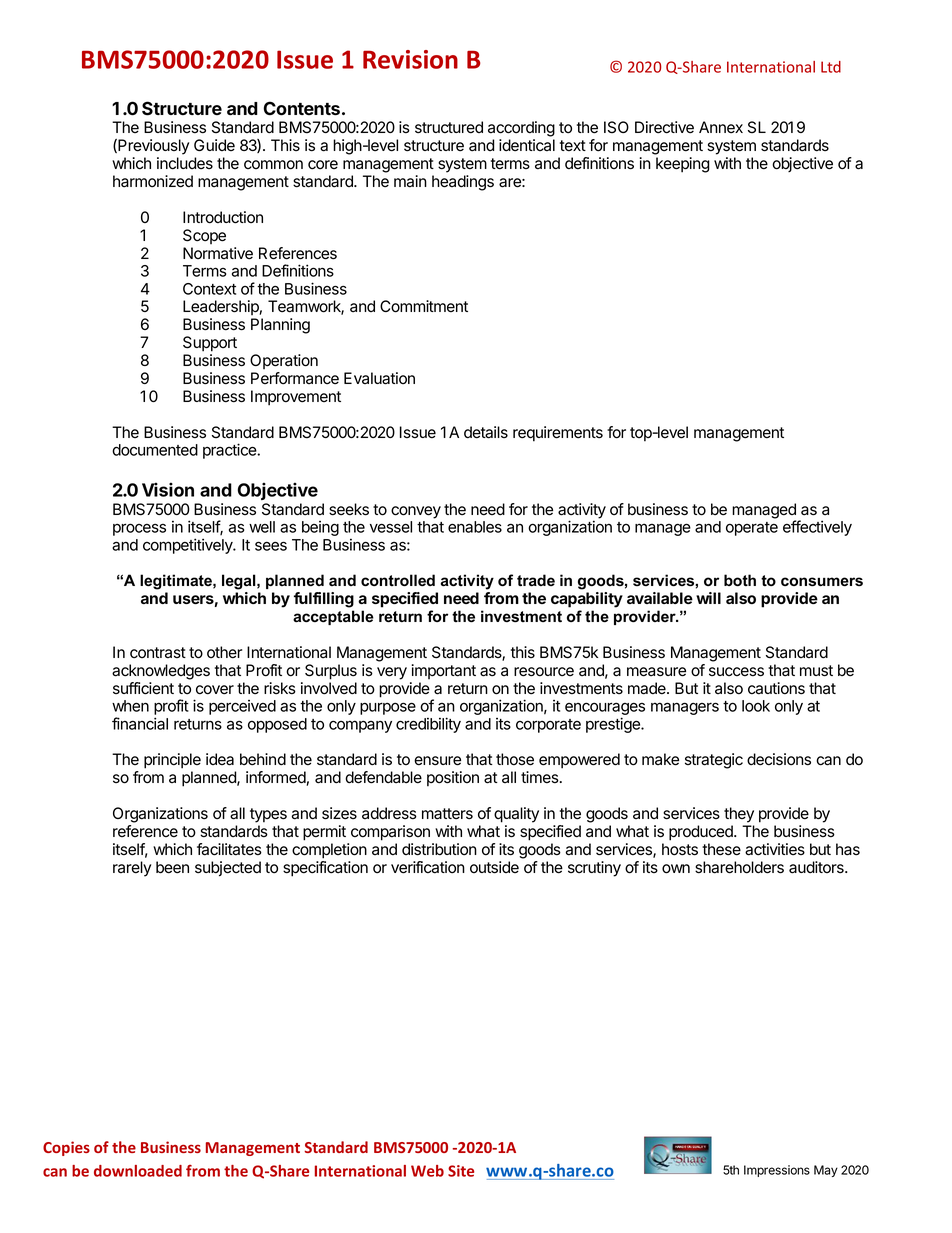  Describe the element at coordinates (521, 129) in the screenshot. I see `according` at that location.
